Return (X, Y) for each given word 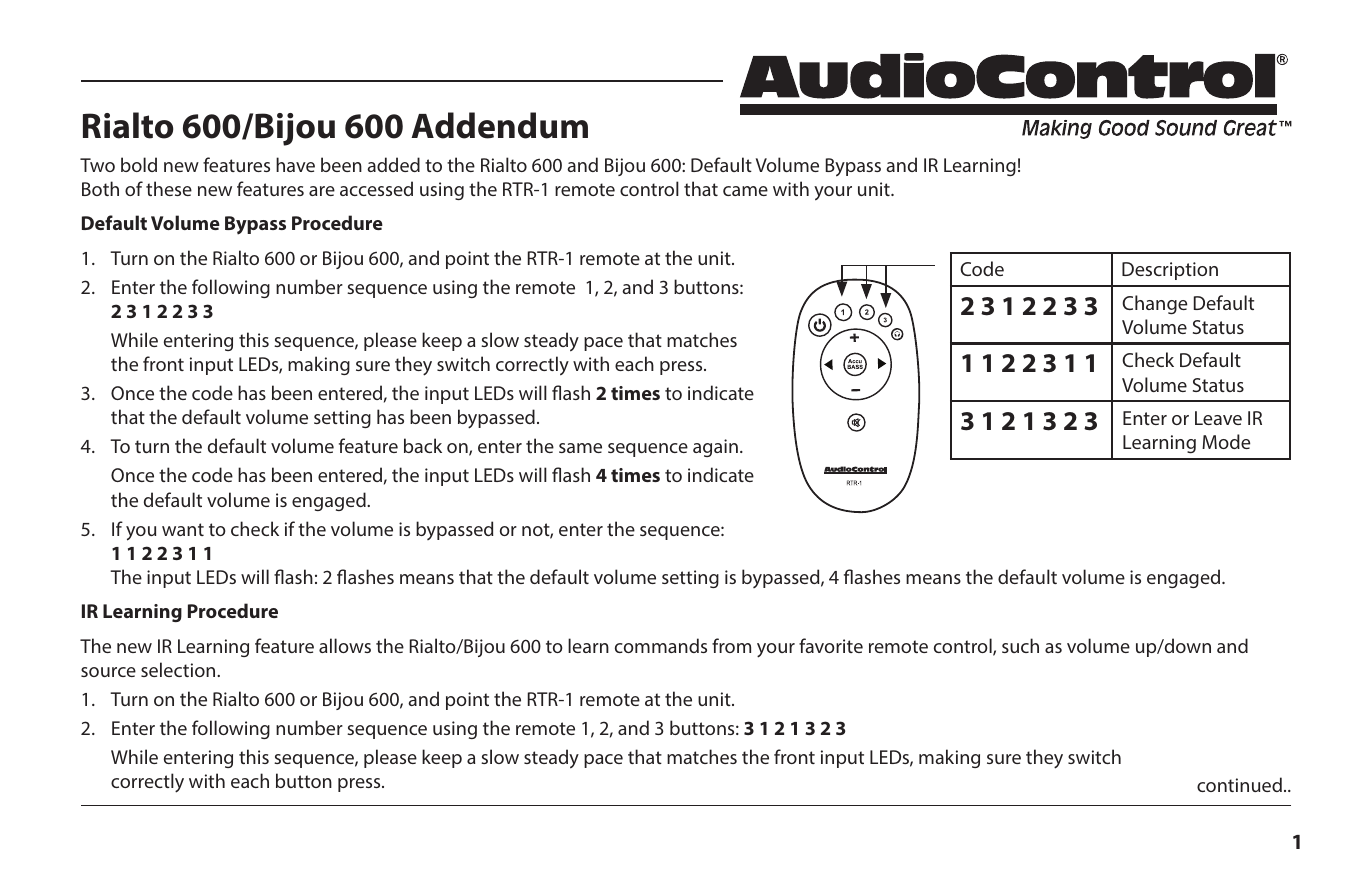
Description (1170, 271)
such (1020, 645)
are (322, 191)
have (295, 164)
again (715, 448)
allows (345, 645)
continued (1239, 784)
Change (1154, 305)
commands (661, 645)
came (745, 191)
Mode (1226, 441)
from (731, 645)
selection (179, 669)
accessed (376, 188)
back (423, 445)
